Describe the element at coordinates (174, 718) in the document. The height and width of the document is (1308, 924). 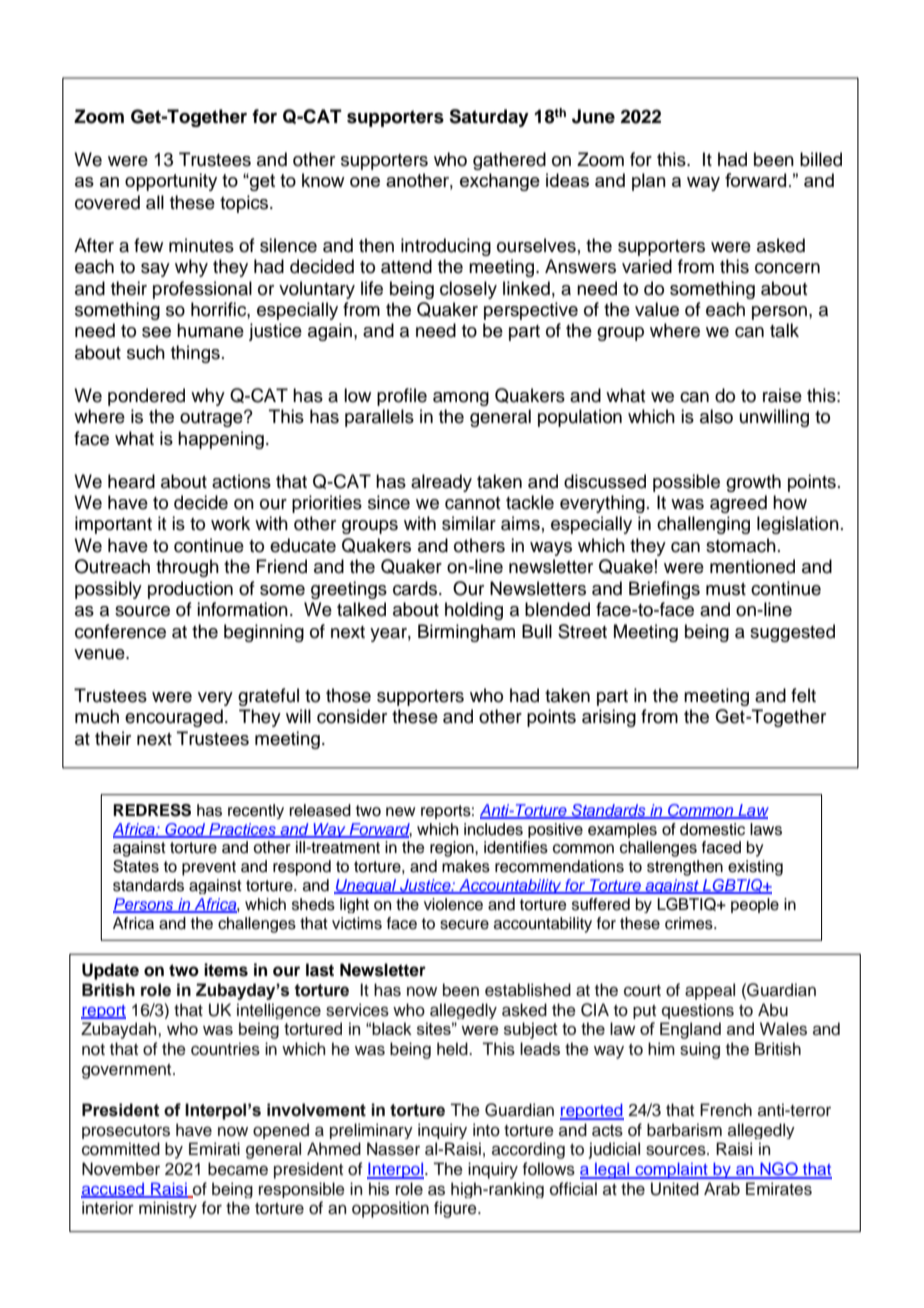
I see `encouraged` at that location.
